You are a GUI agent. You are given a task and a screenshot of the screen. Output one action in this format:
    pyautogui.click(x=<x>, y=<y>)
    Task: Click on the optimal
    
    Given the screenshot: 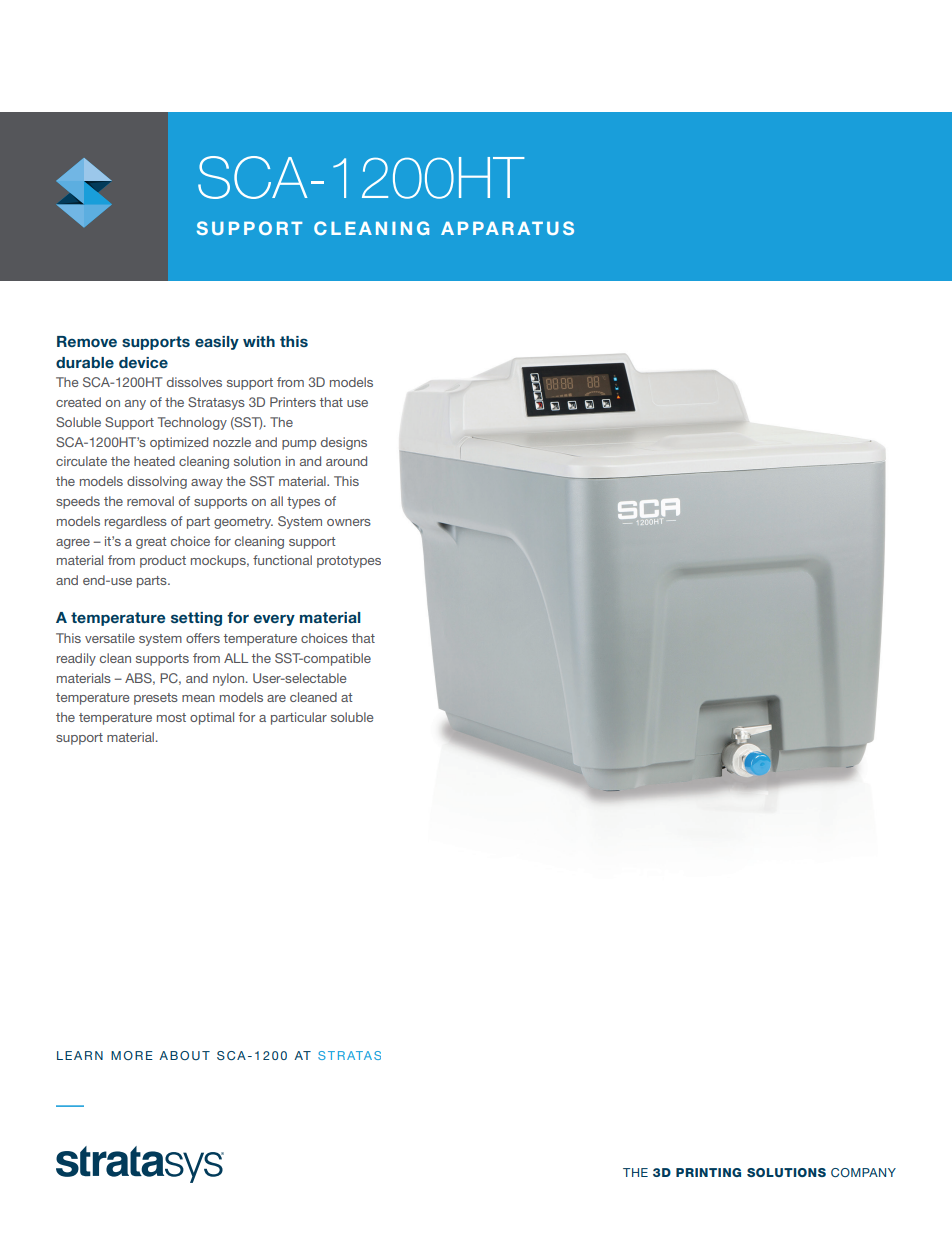 What is the action you would take?
    pyautogui.click(x=212, y=718)
